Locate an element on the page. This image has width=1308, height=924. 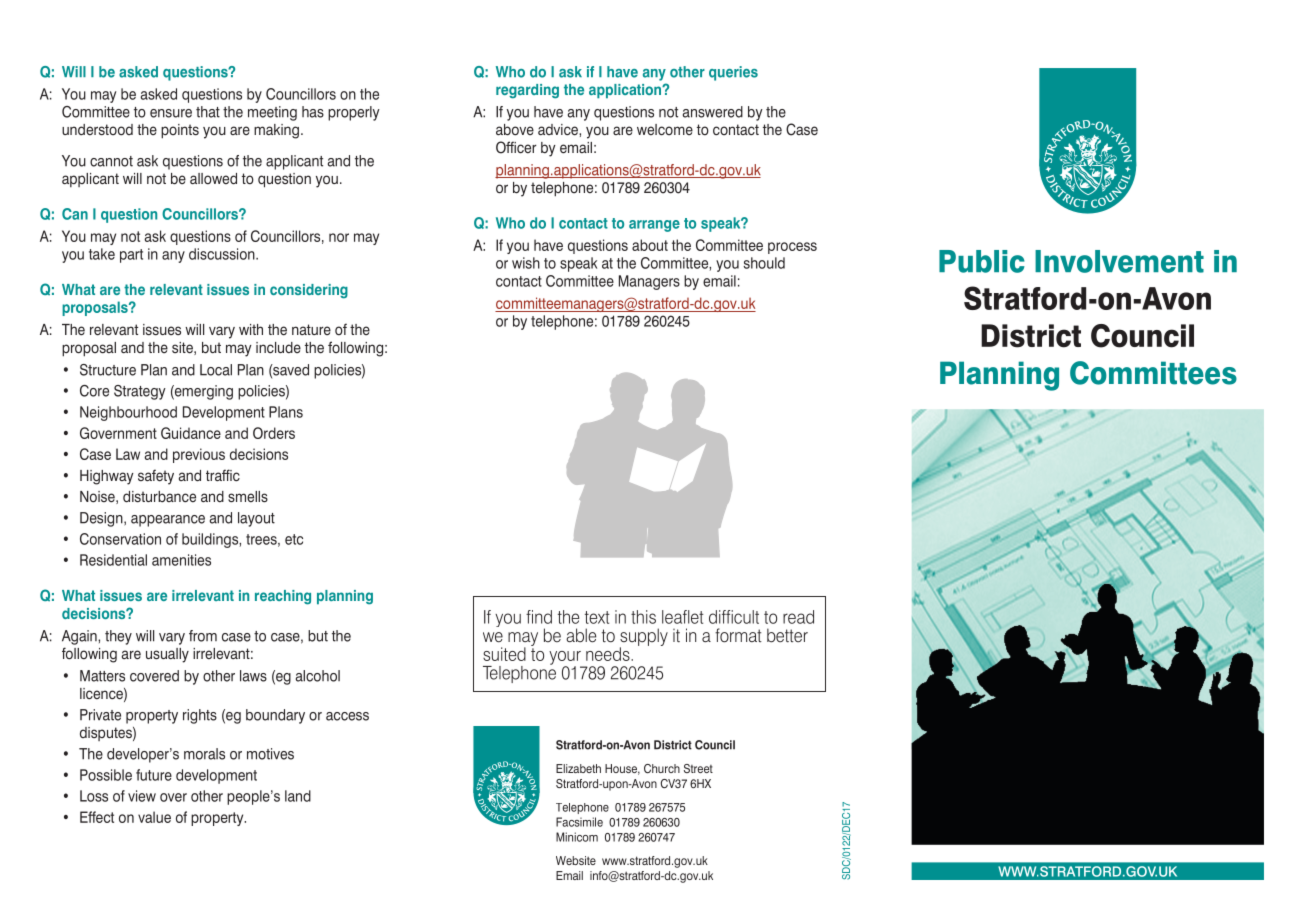
wish is located at coordinates (526, 263).
